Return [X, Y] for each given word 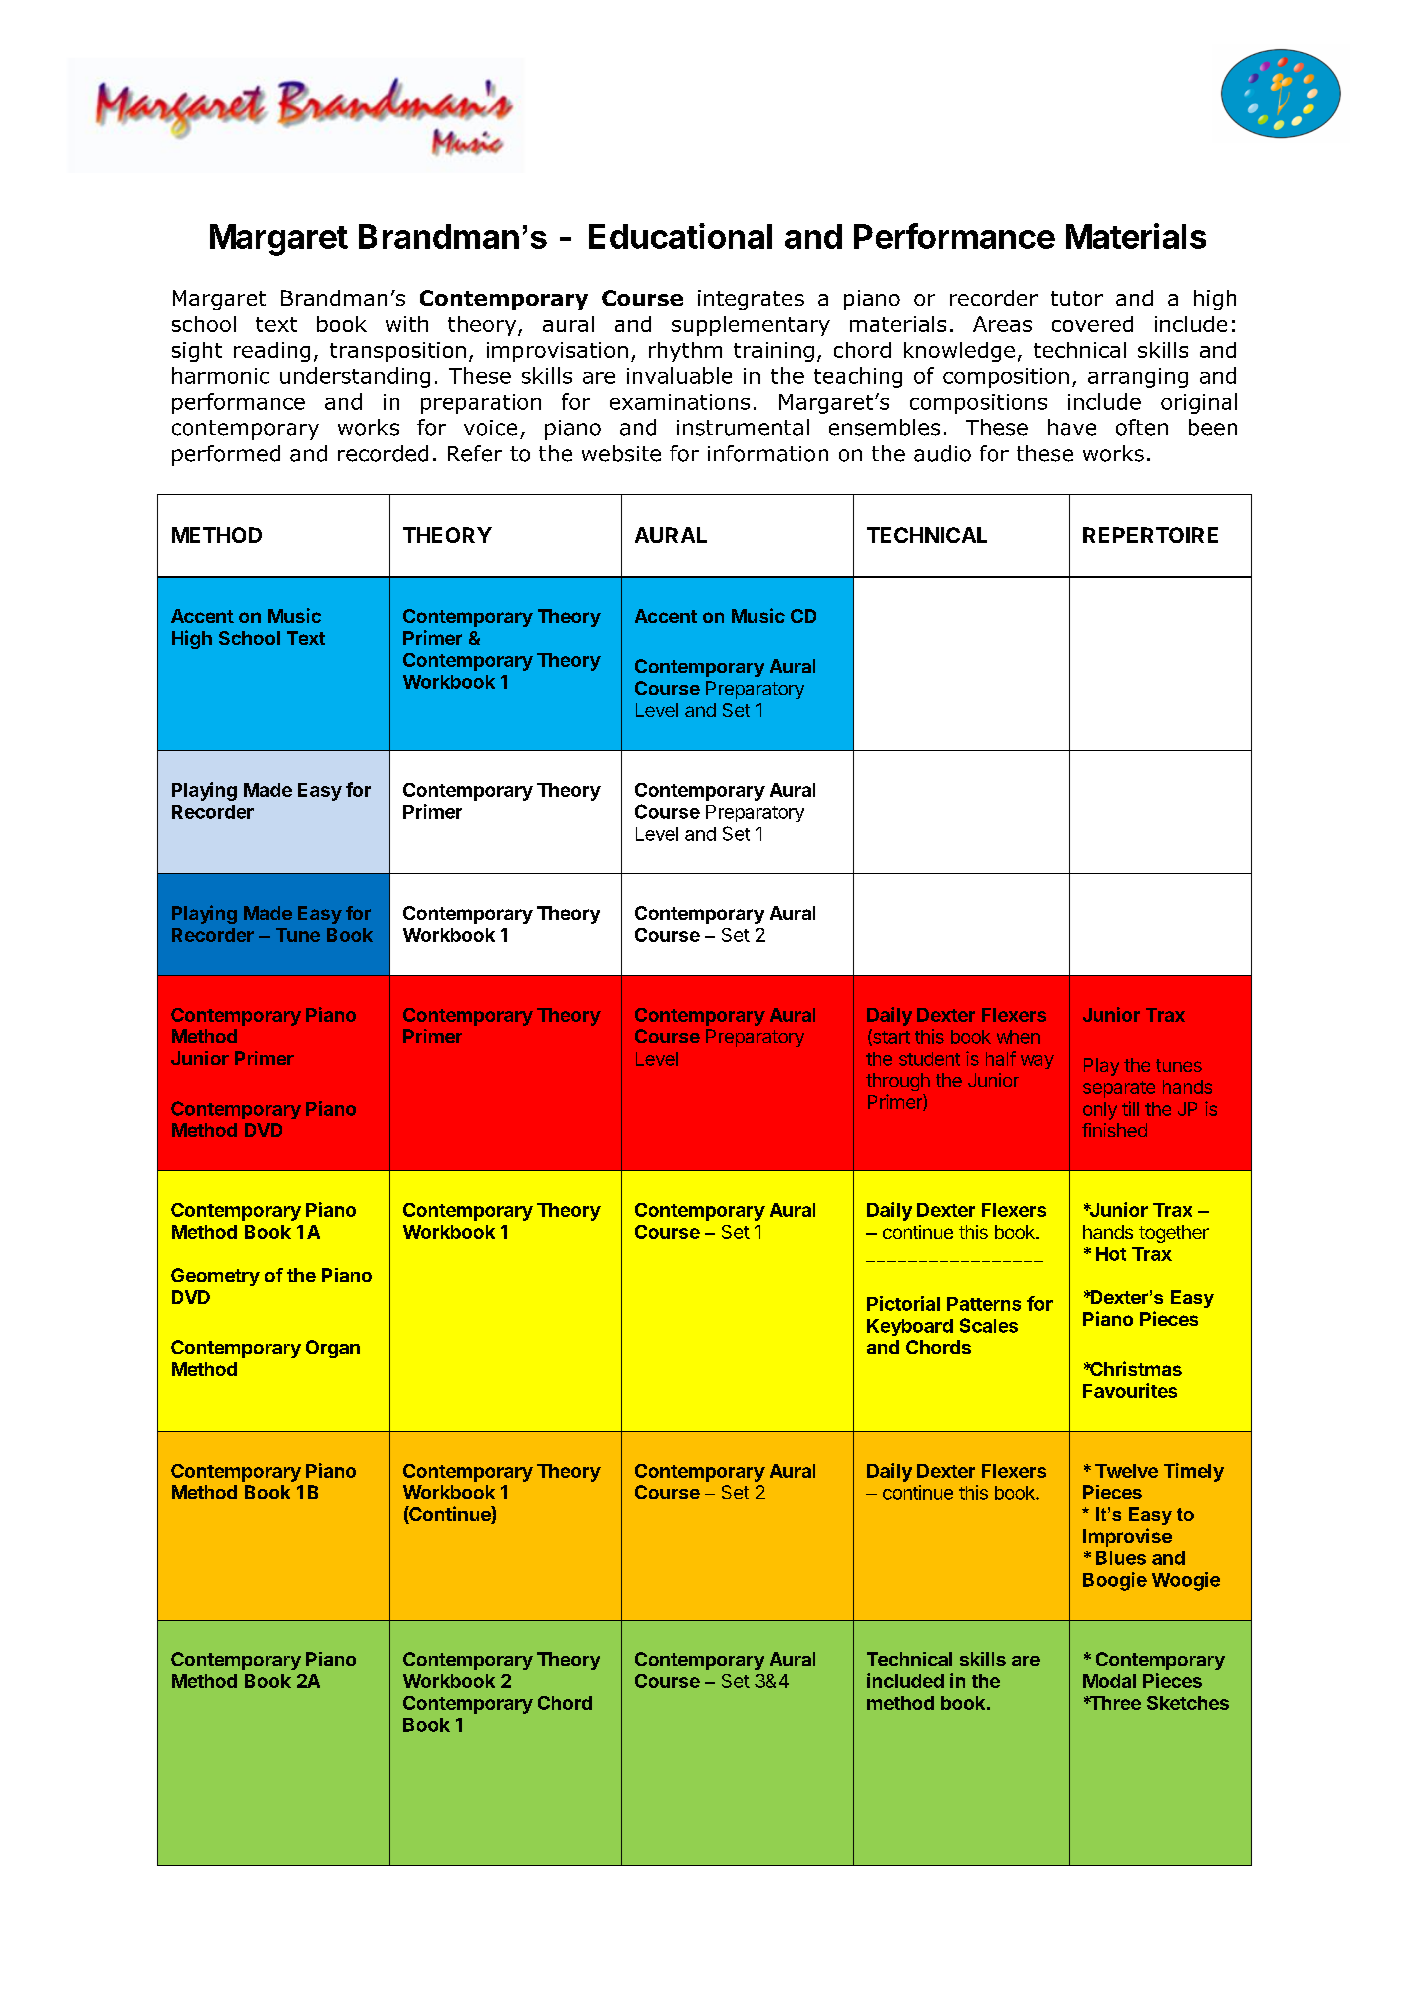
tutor [1077, 298]
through [898, 1082]
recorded [383, 453]
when [1018, 1037]
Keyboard [910, 1327]
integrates [751, 300]
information [768, 453]
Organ [333, 1349]
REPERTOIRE [1150, 535]
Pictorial [903, 1303]
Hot [1111, 1254]
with [407, 324]
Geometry [215, 1277]
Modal [1109, 1681]
